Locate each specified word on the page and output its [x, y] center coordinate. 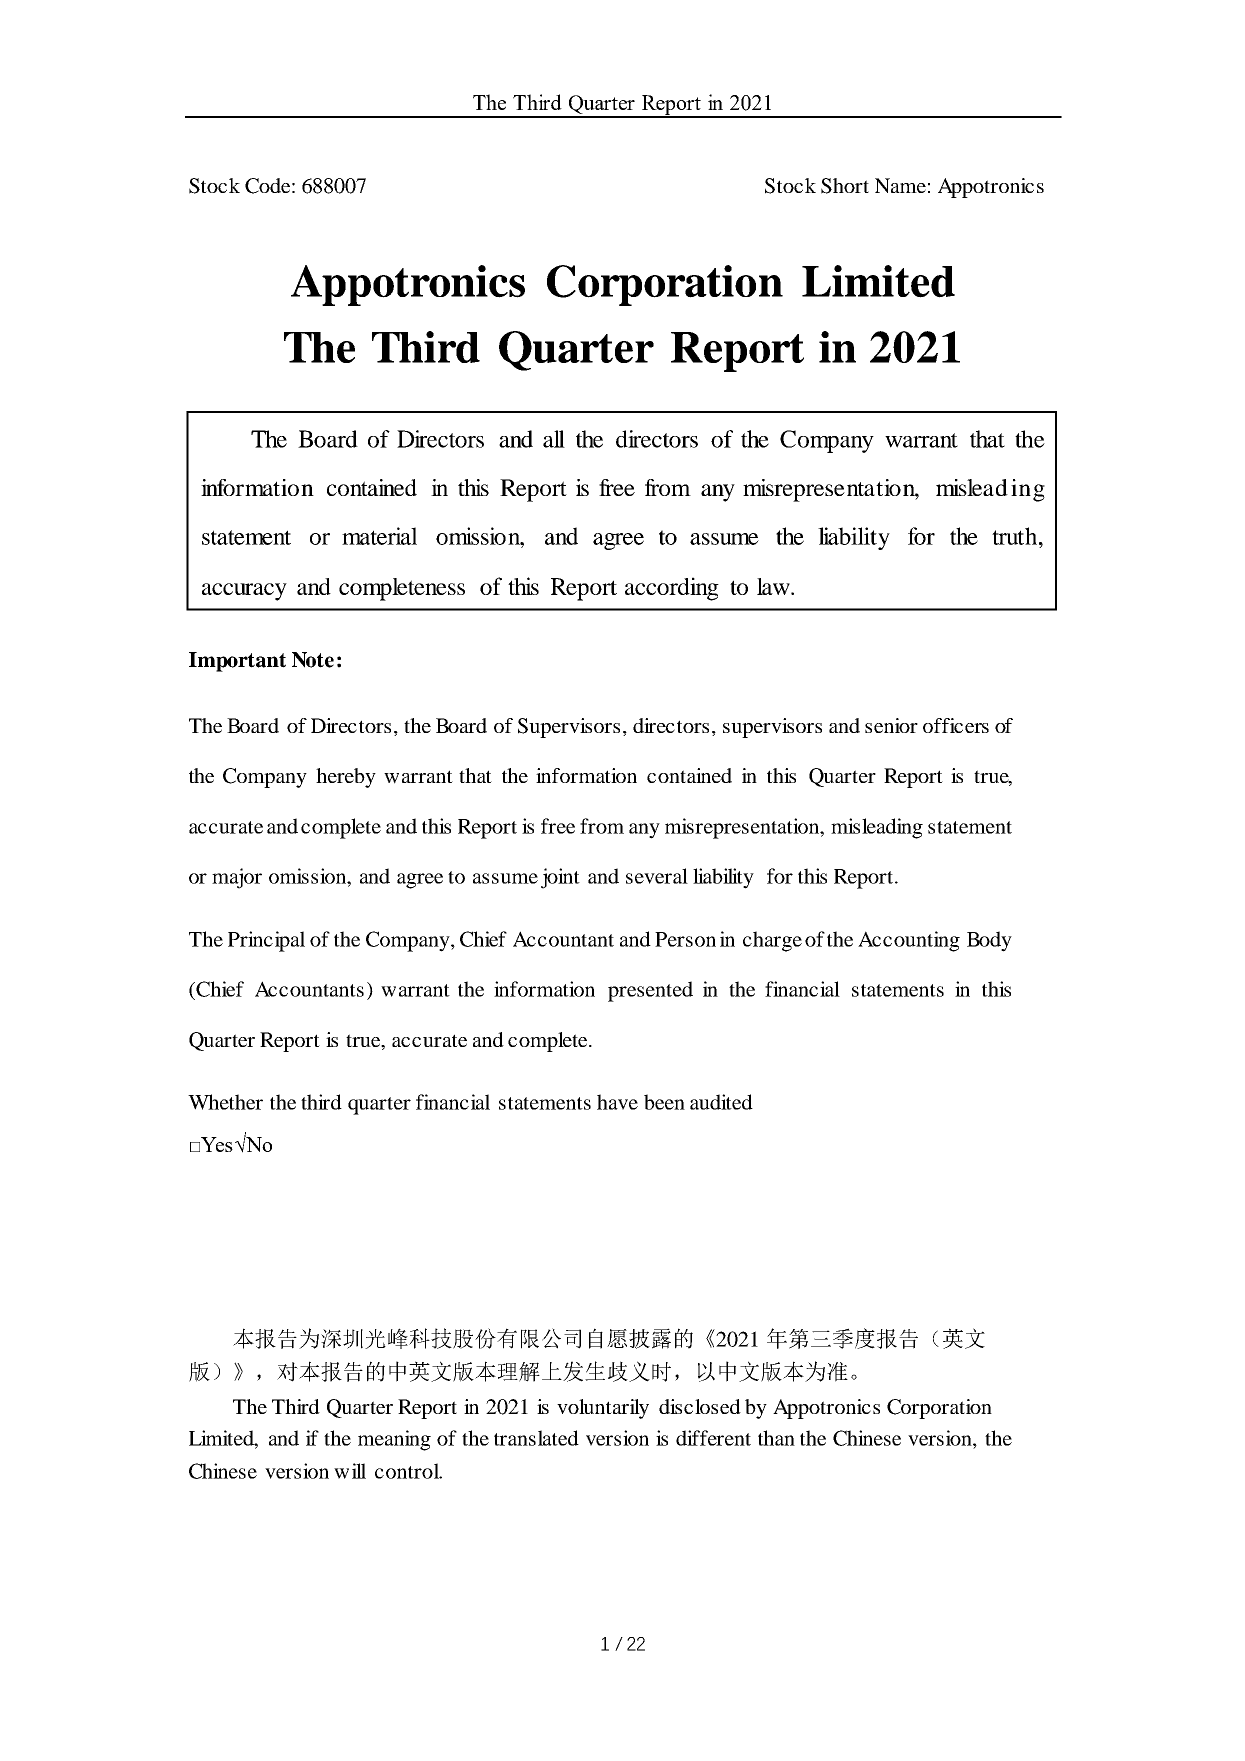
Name [900, 185]
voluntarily [603, 1409]
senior [891, 725]
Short [845, 186]
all [554, 439]
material [379, 536]
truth [1016, 536]
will [350, 1471]
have [617, 1102]
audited [721, 1102]
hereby [346, 778]
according [672, 589]
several [657, 876]
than [776, 1438]
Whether [225, 1102]
